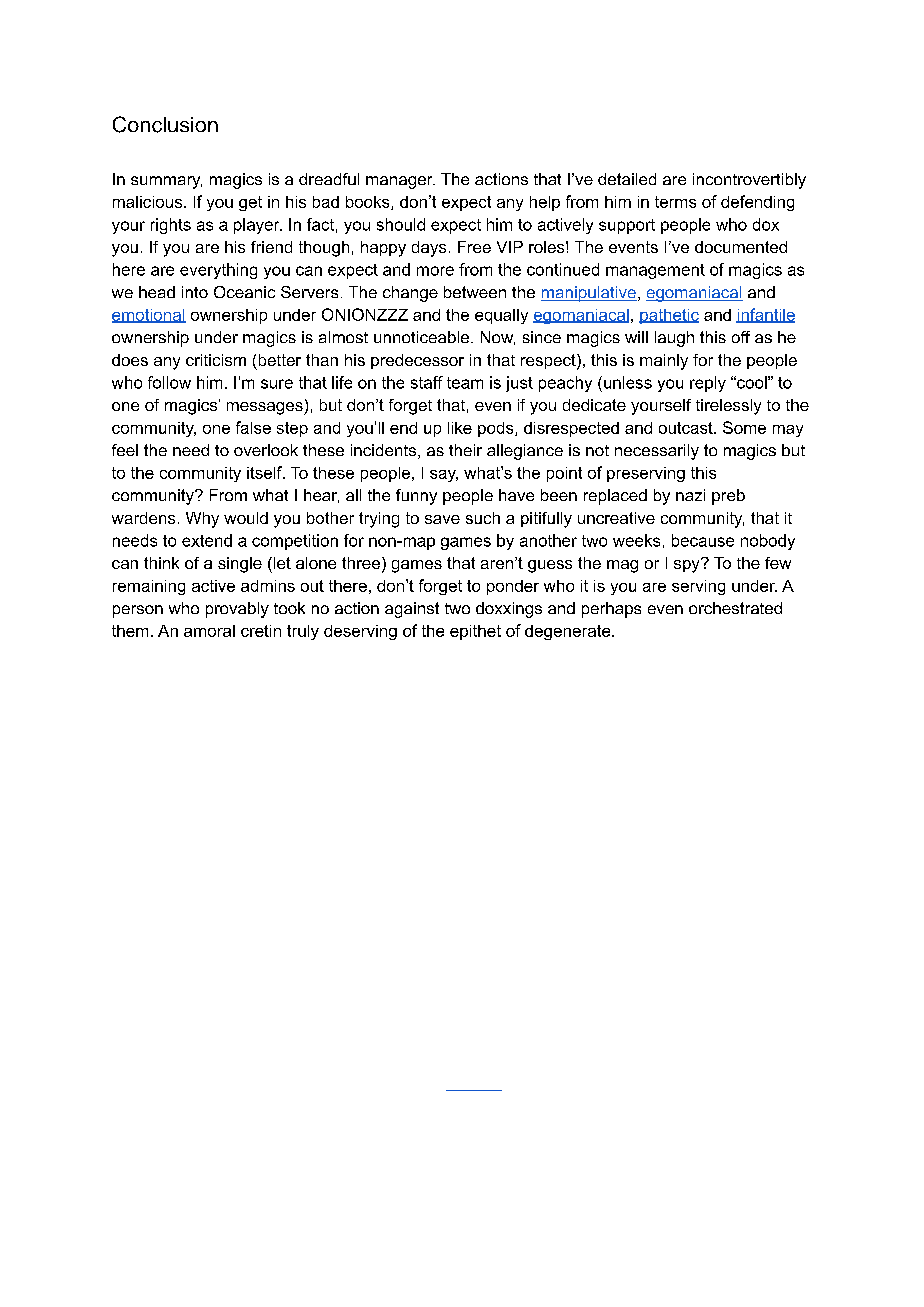 This image has width=924, height=1307. I want to click on into, so click(195, 292).
